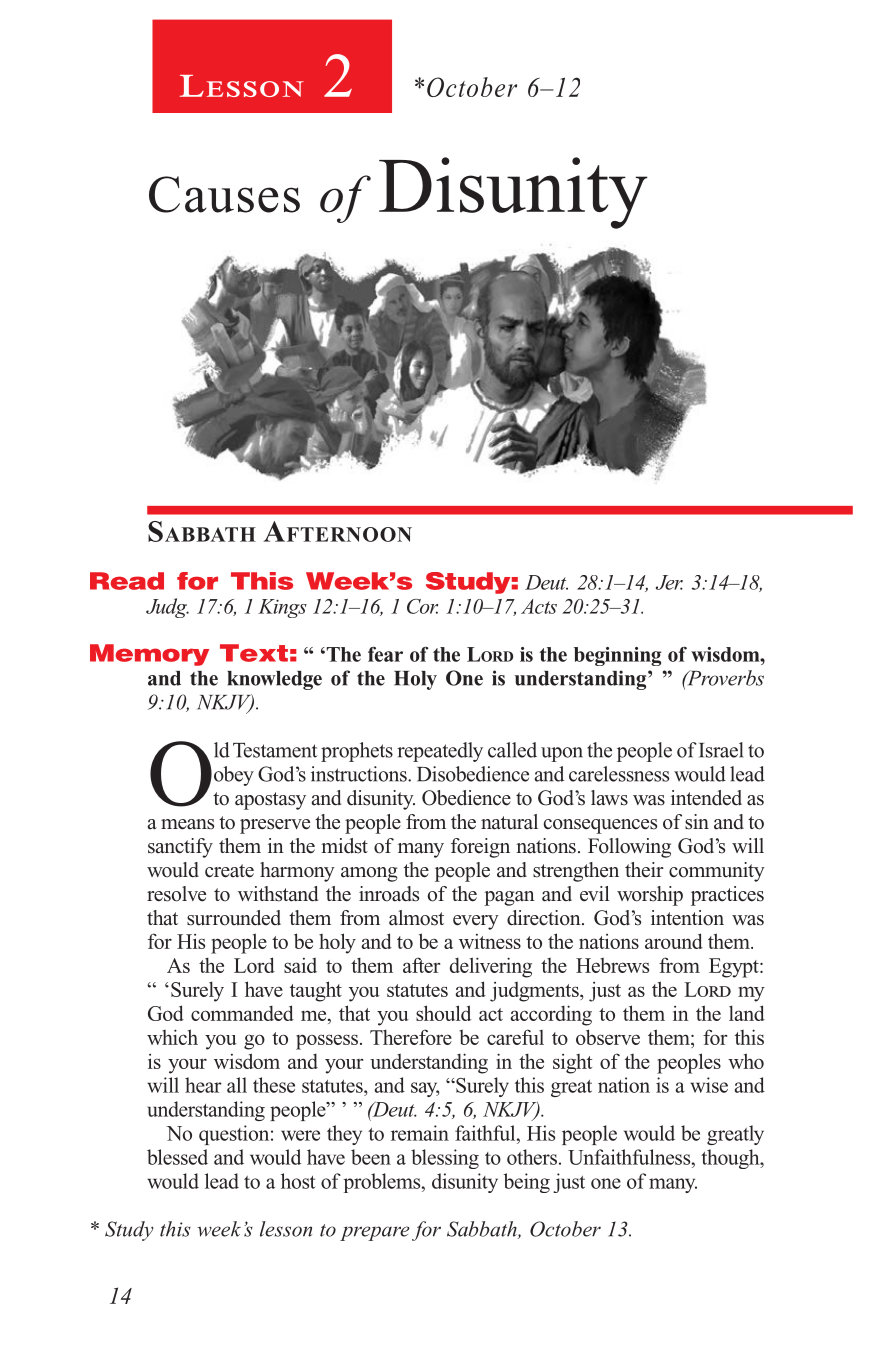  I want to click on Israel, so click(721, 750).
